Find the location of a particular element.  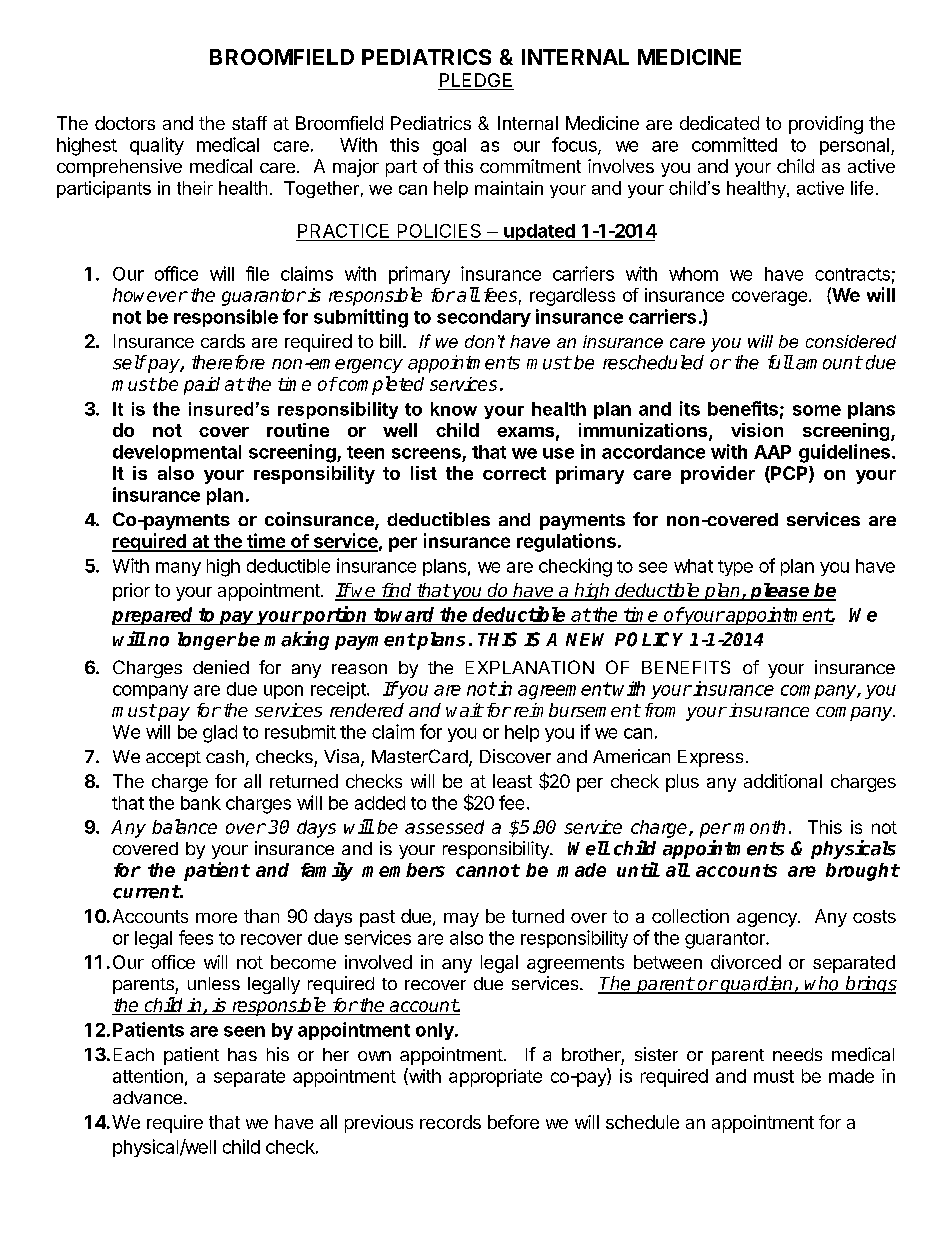

toward is located at coordinates (404, 614).
